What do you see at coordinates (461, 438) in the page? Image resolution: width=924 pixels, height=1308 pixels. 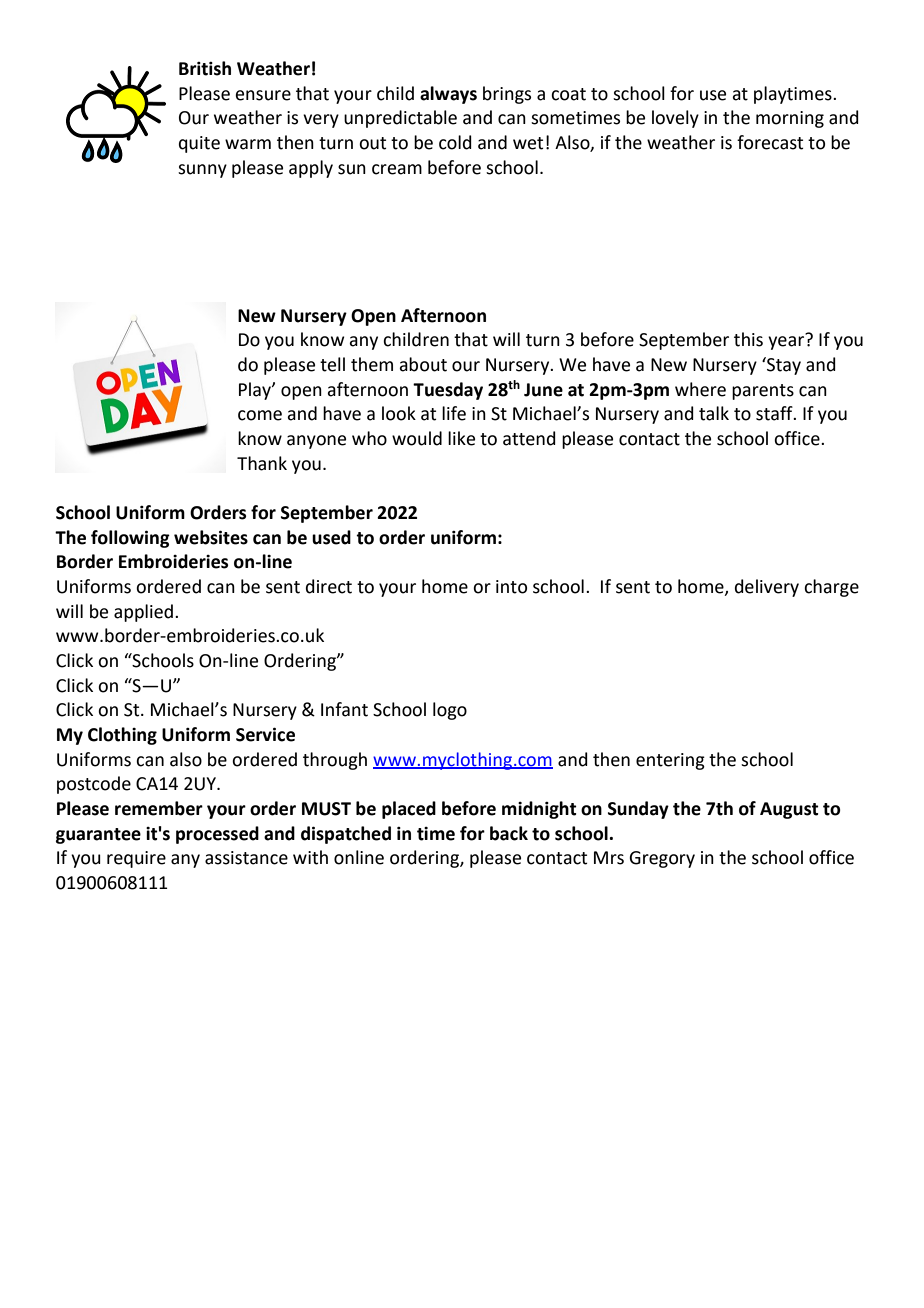 I see `like` at bounding box center [461, 438].
